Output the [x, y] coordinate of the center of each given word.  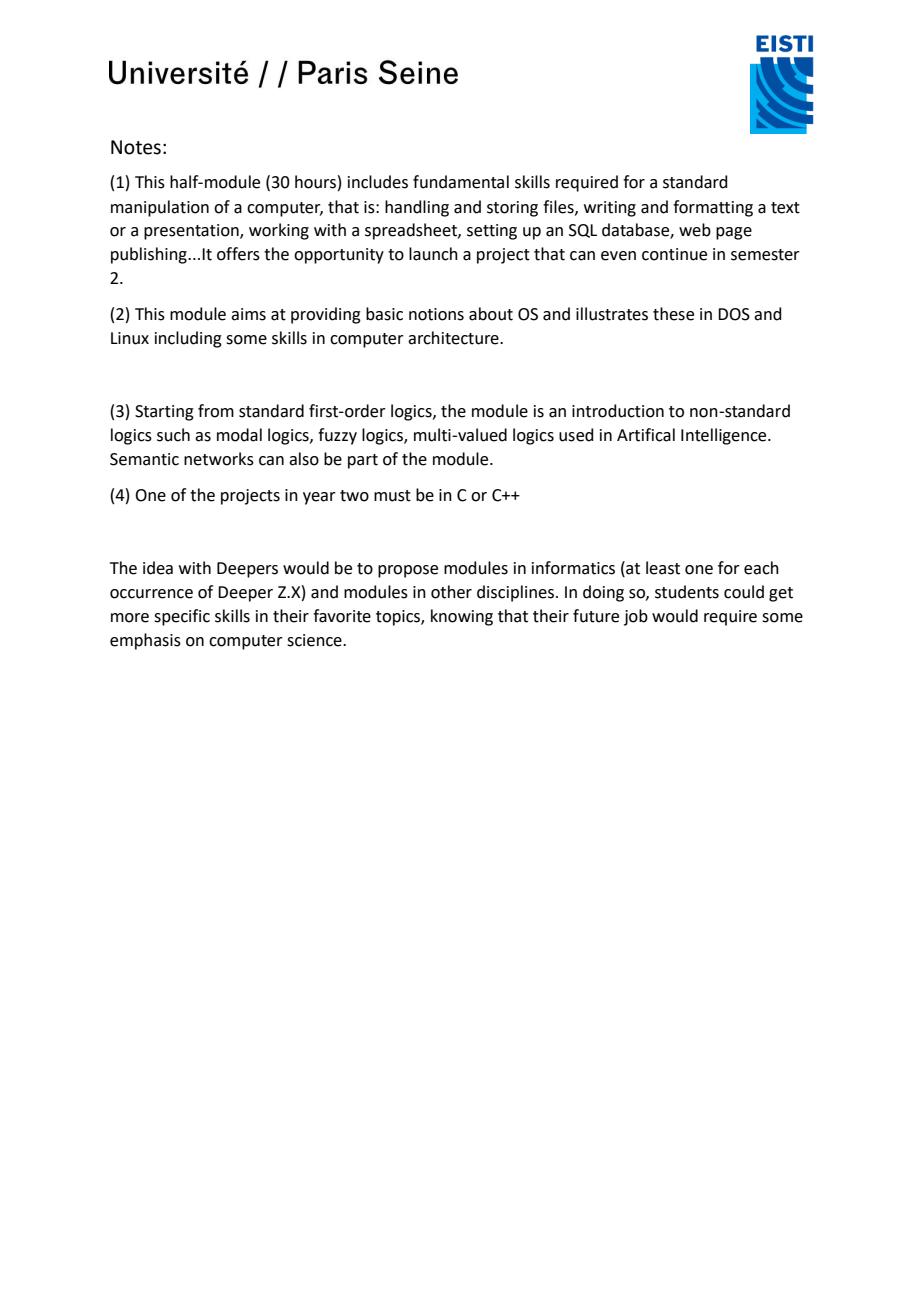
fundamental [461, 182]
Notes [136, 147]
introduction [618, 411]
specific [182, 617]
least [663, 568]
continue [674, 254]
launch [433, 254]
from [216, 411]
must [392, 496]
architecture [454, 338]
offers [238, 254]
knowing [462, 617]
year [319, 498]
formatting [713, 208]
